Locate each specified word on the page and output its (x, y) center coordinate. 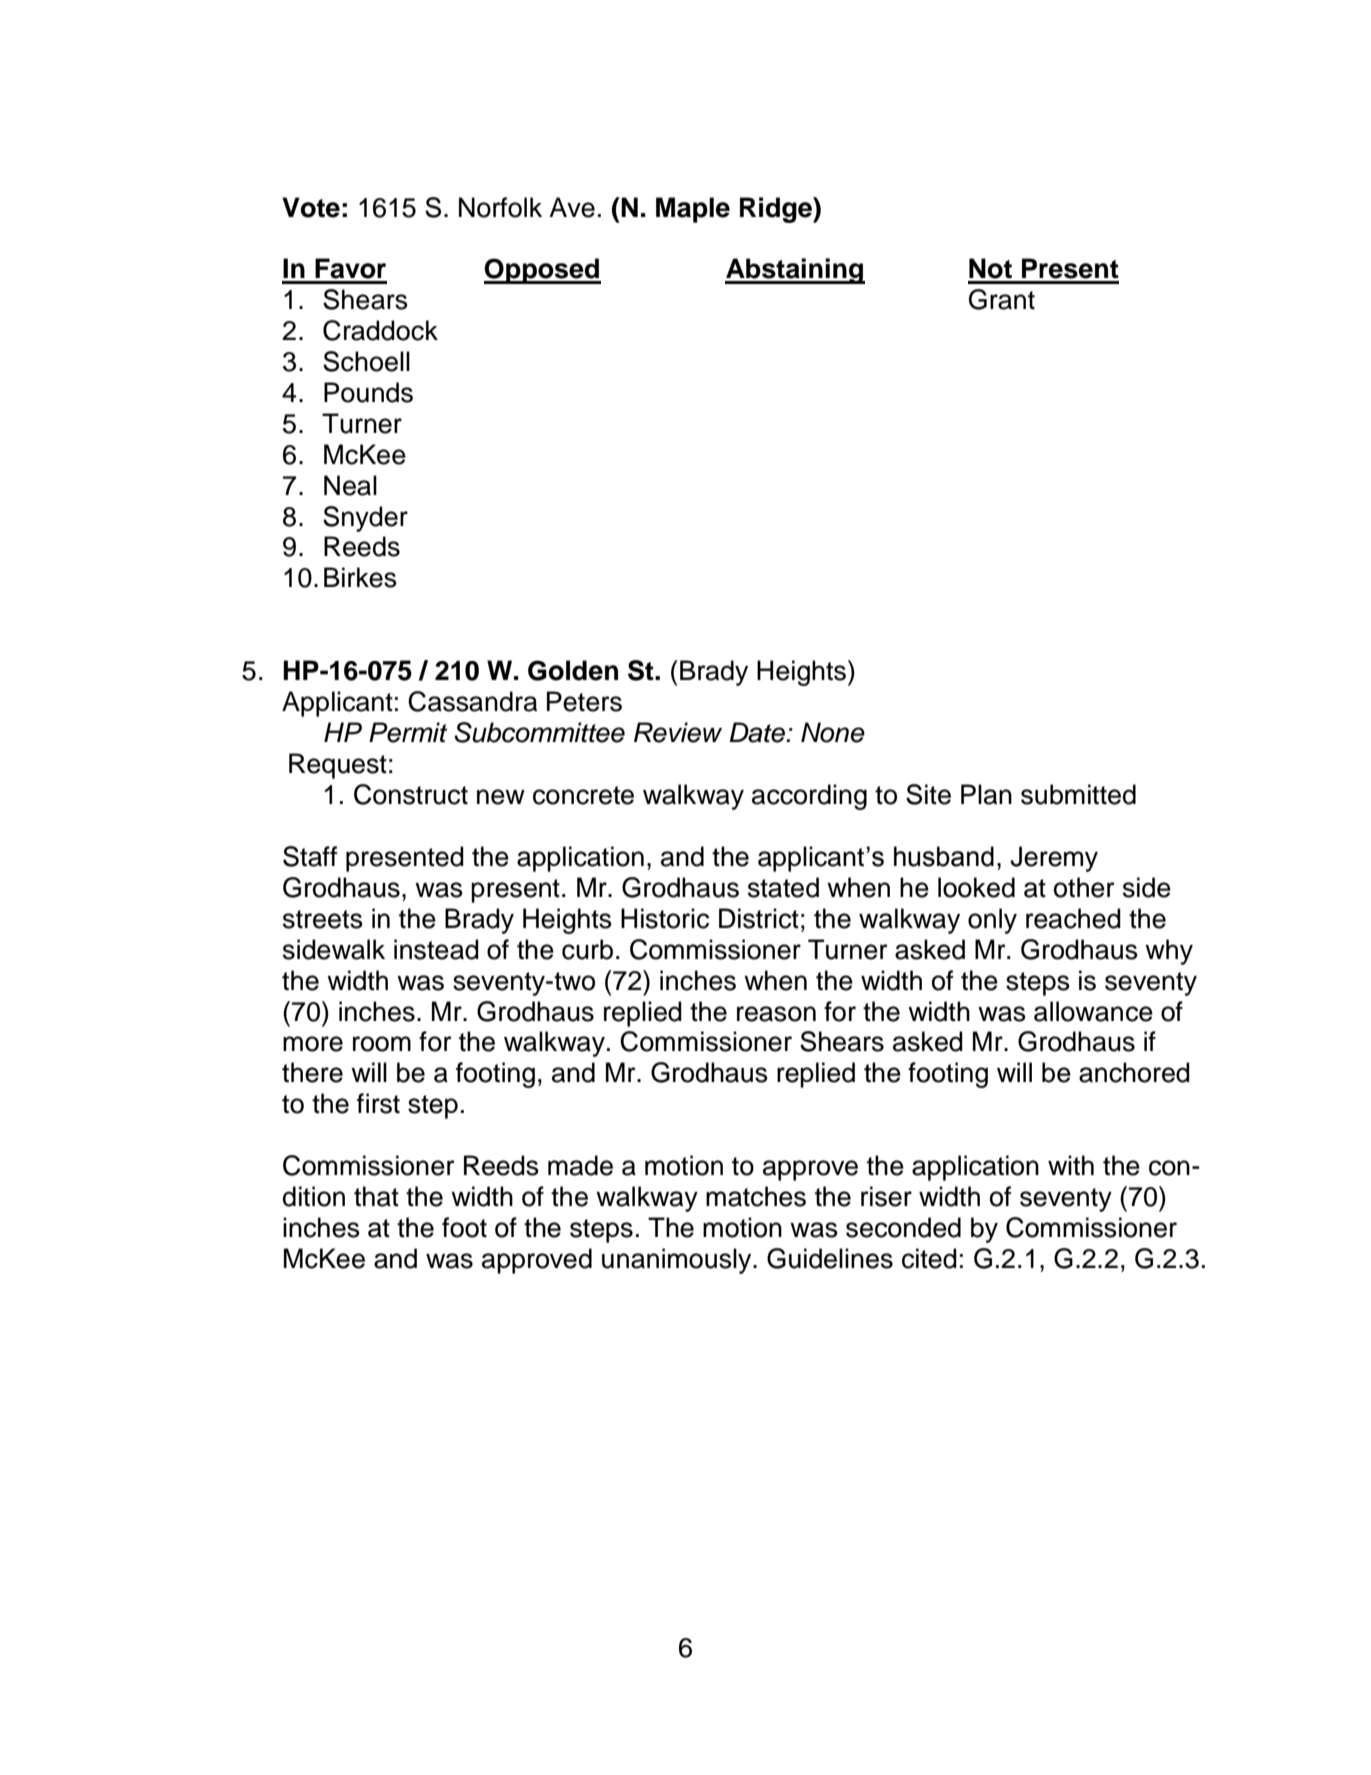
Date (758, 732)
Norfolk (500, 207)
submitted (1078, 794)
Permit (408, 732)
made (580, 1165)
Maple (693, 210)
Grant (1002, 299)
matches (756, 1196)
